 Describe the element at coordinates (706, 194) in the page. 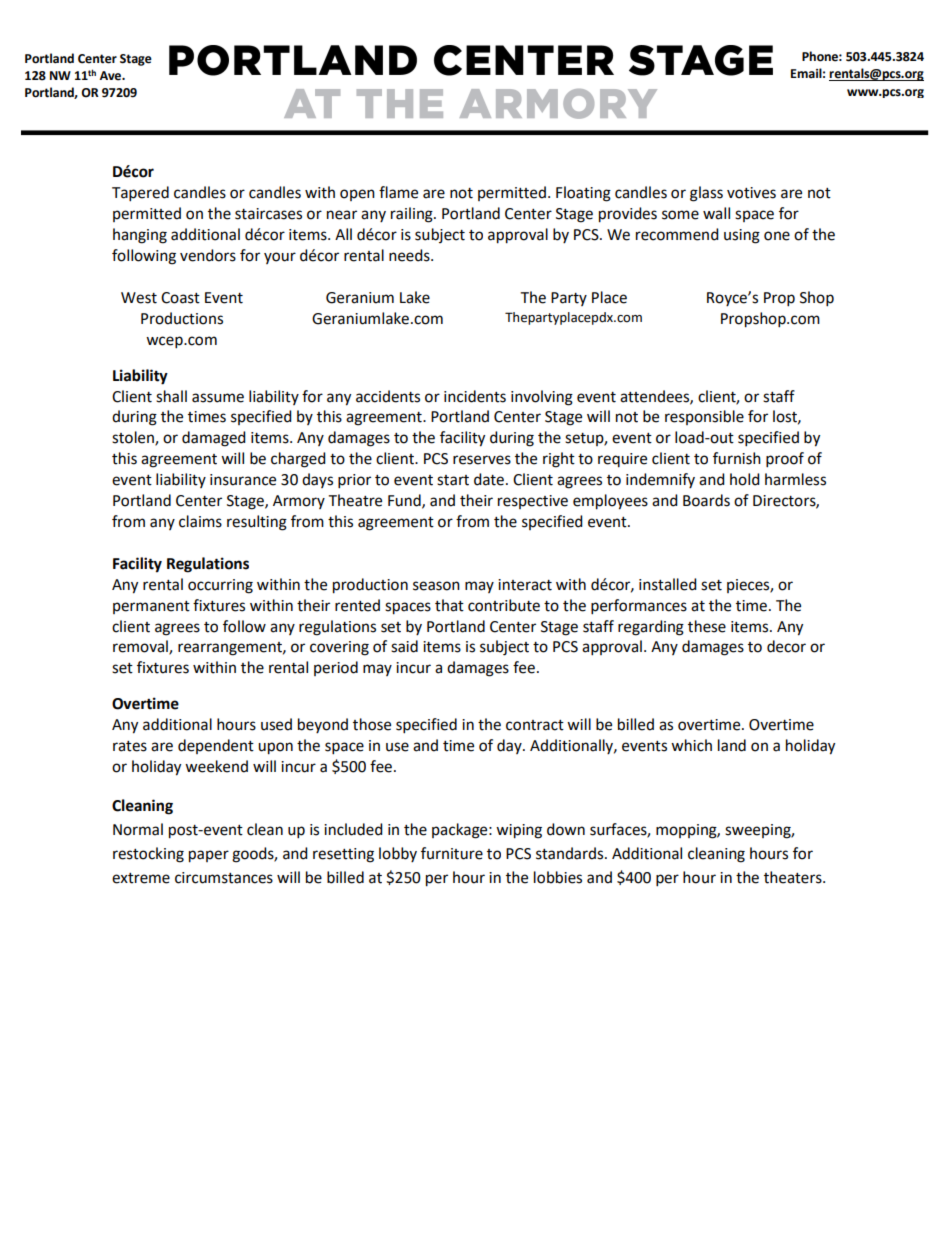

I see `glass` at that location.
